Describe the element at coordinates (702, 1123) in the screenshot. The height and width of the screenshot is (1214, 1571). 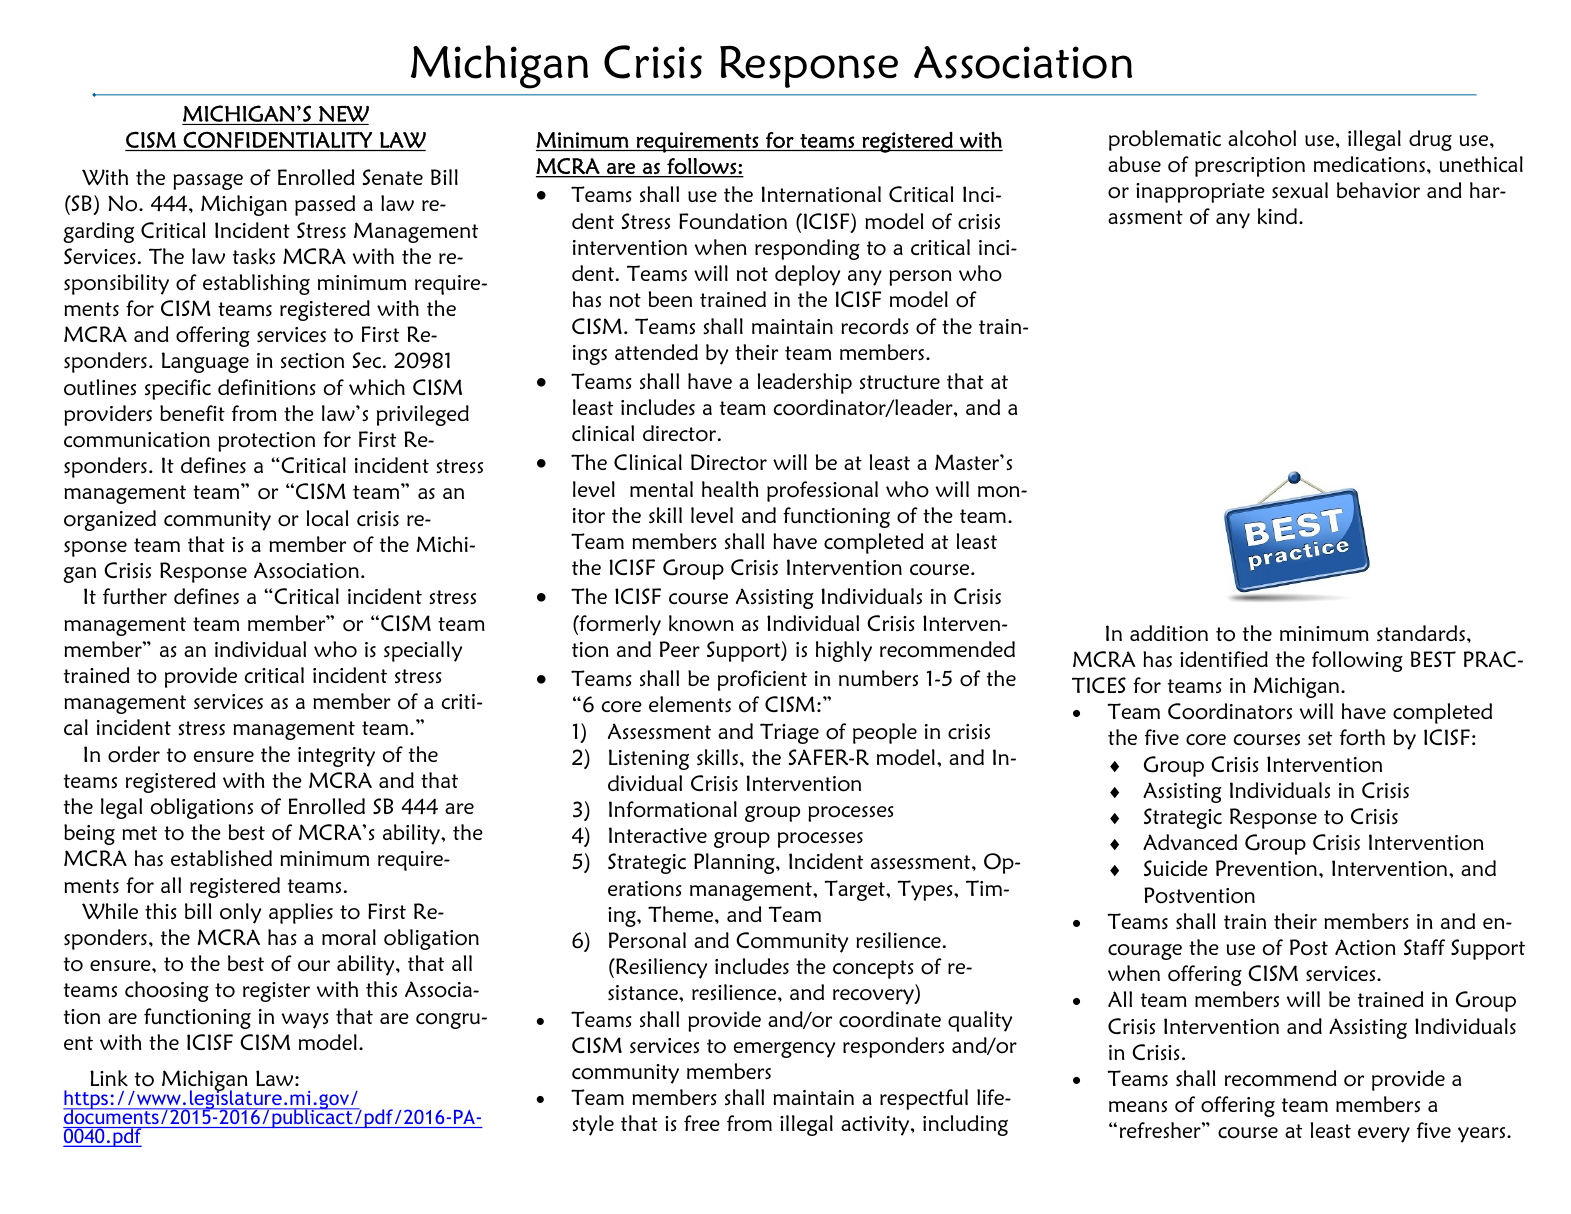
I see `free` at that location.
